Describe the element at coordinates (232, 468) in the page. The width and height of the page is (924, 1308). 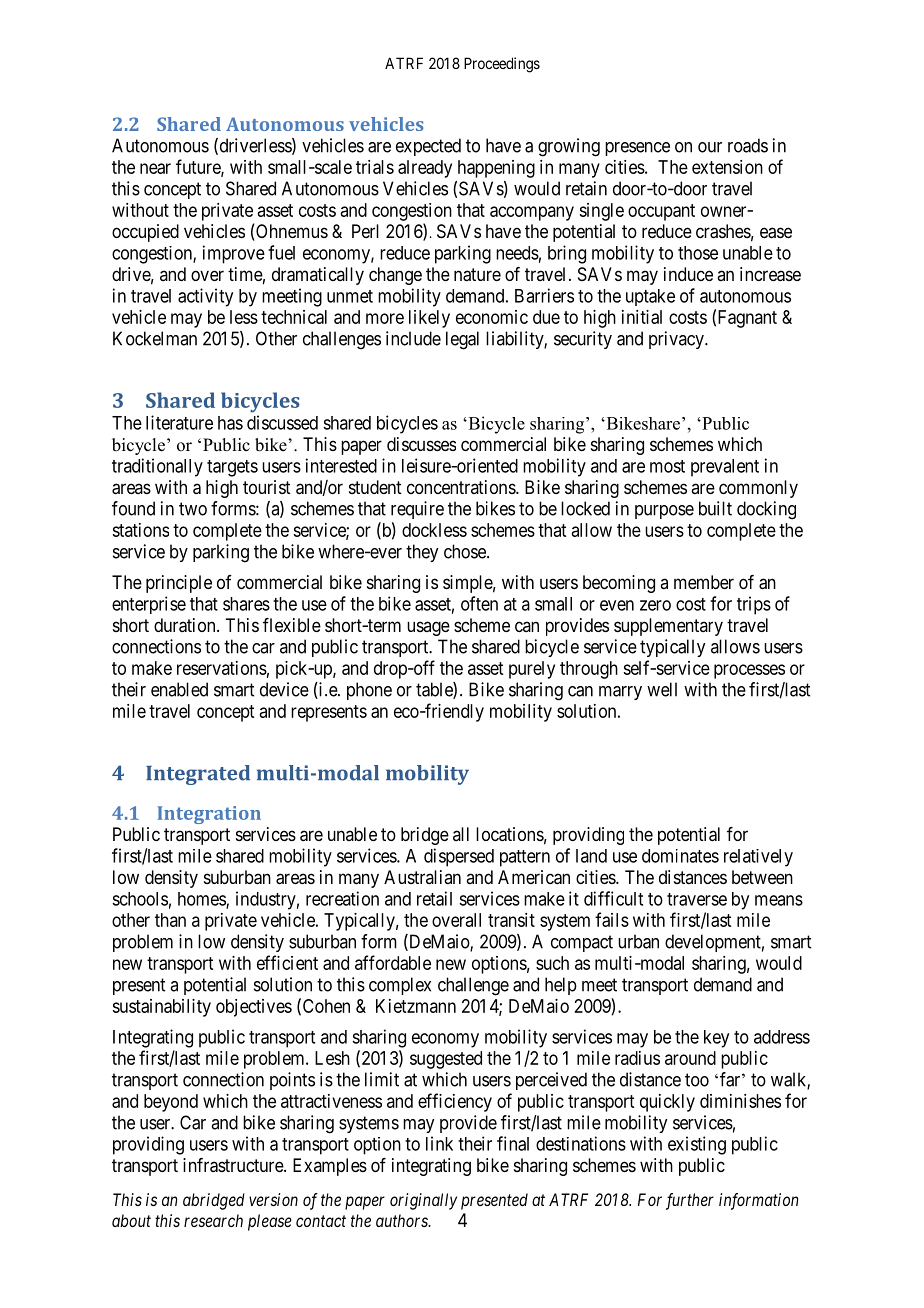
I see `targets` at that location.
